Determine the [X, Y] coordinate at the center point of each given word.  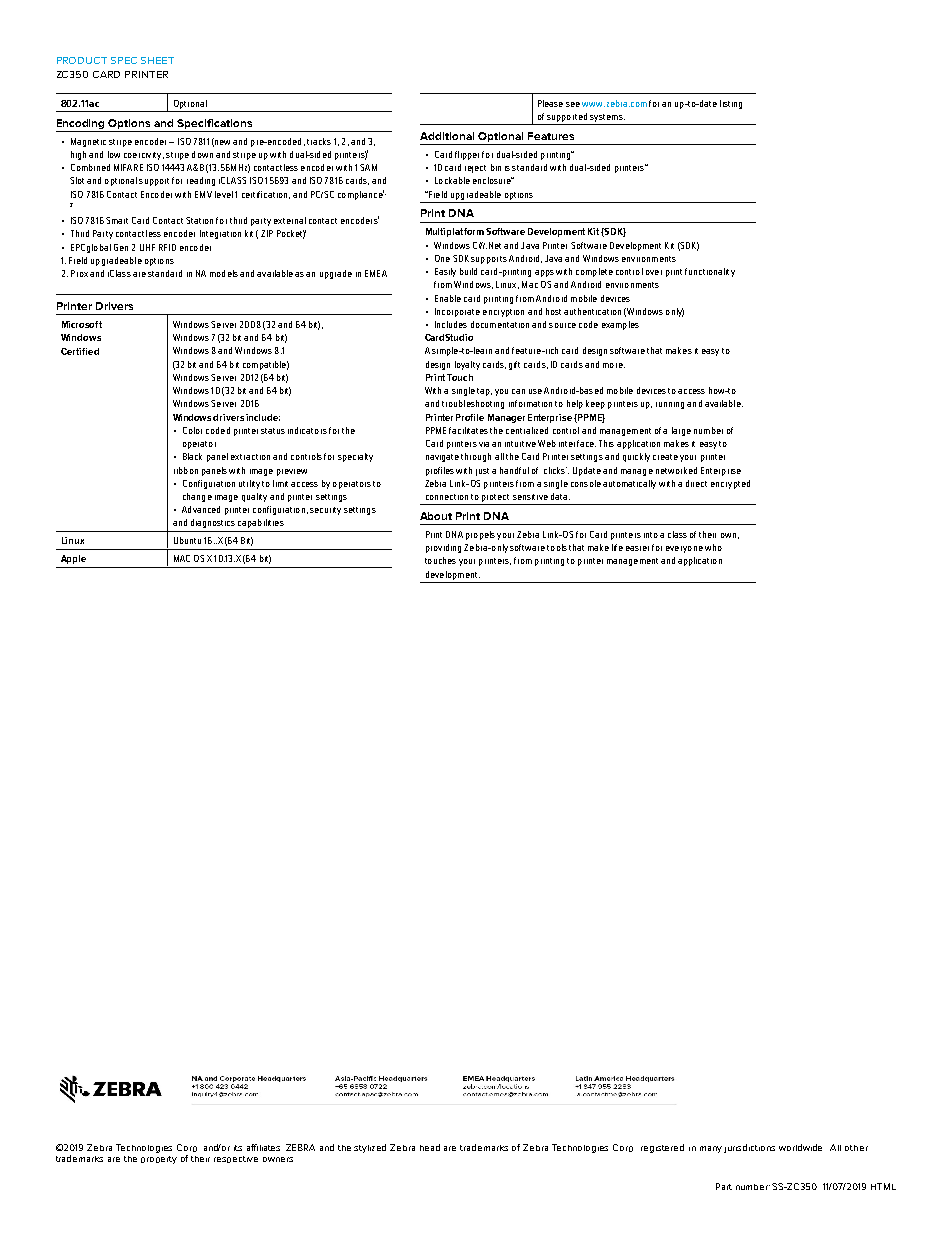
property [159, 1160]
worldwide [800, 1147]
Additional [447, 136]
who [713, 547]
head [430, 1147]
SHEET [157, 60]
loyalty [467, 365]
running [670, 405]
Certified [80, 351]
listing [731, 104]
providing [443, 548]
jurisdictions [749, 1148]
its [238, 1148]
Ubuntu [187, 540]
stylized [370, 1148]
